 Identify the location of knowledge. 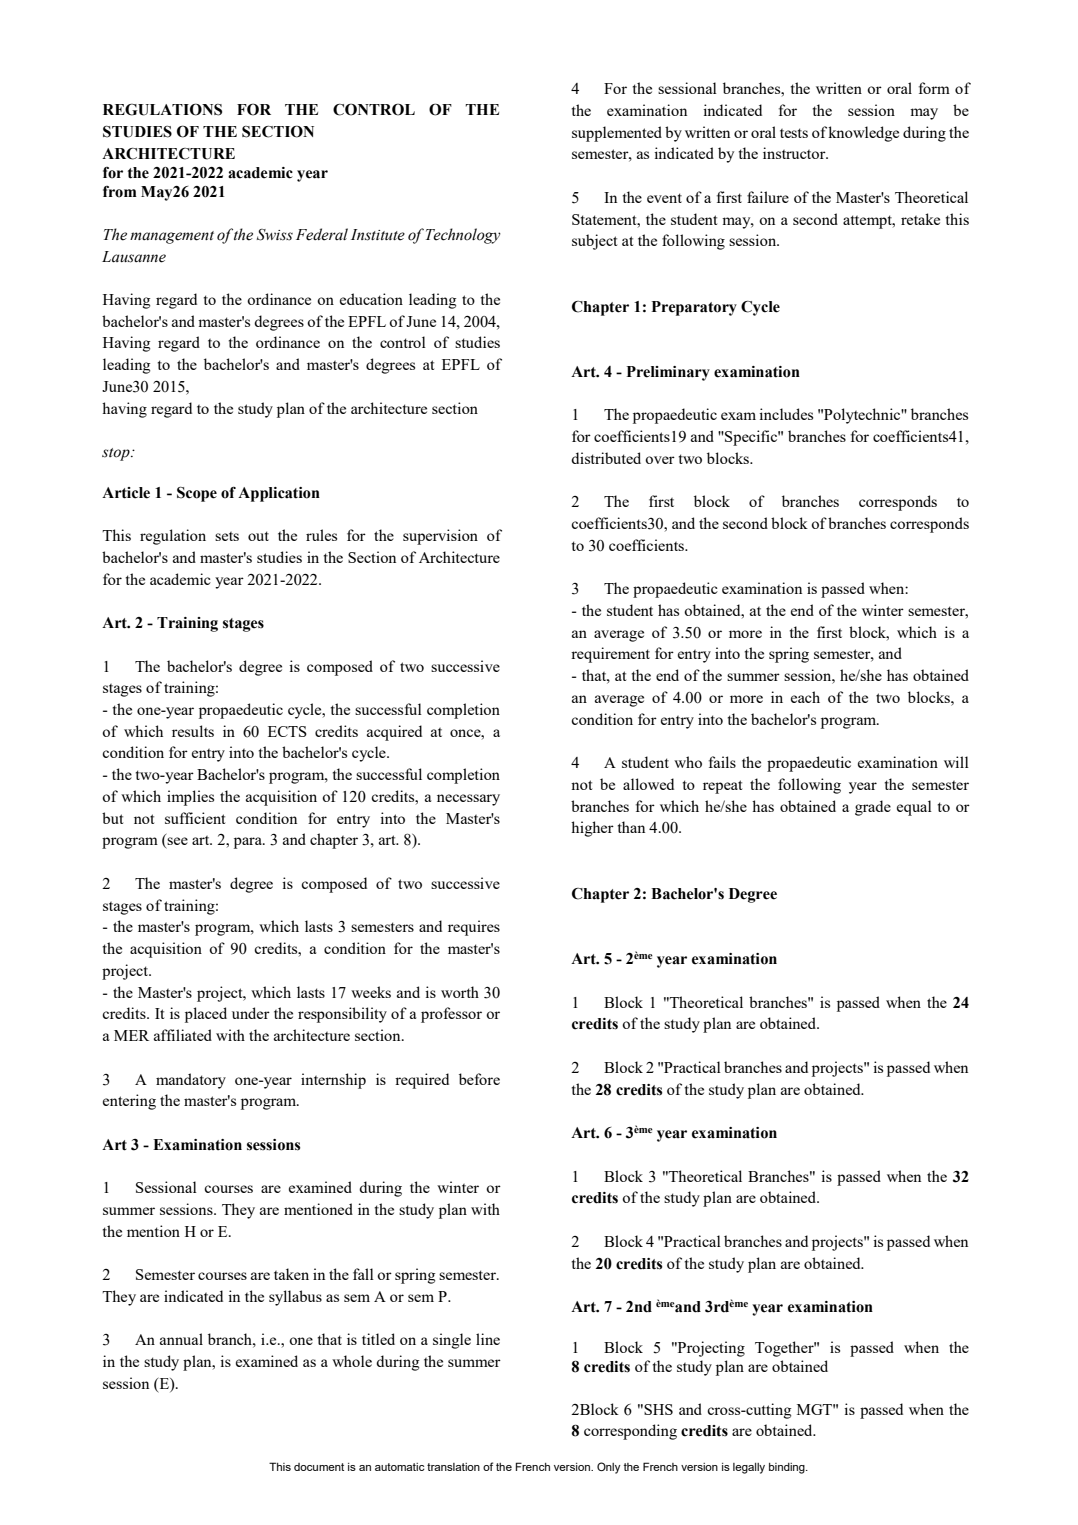
(863, 134).
